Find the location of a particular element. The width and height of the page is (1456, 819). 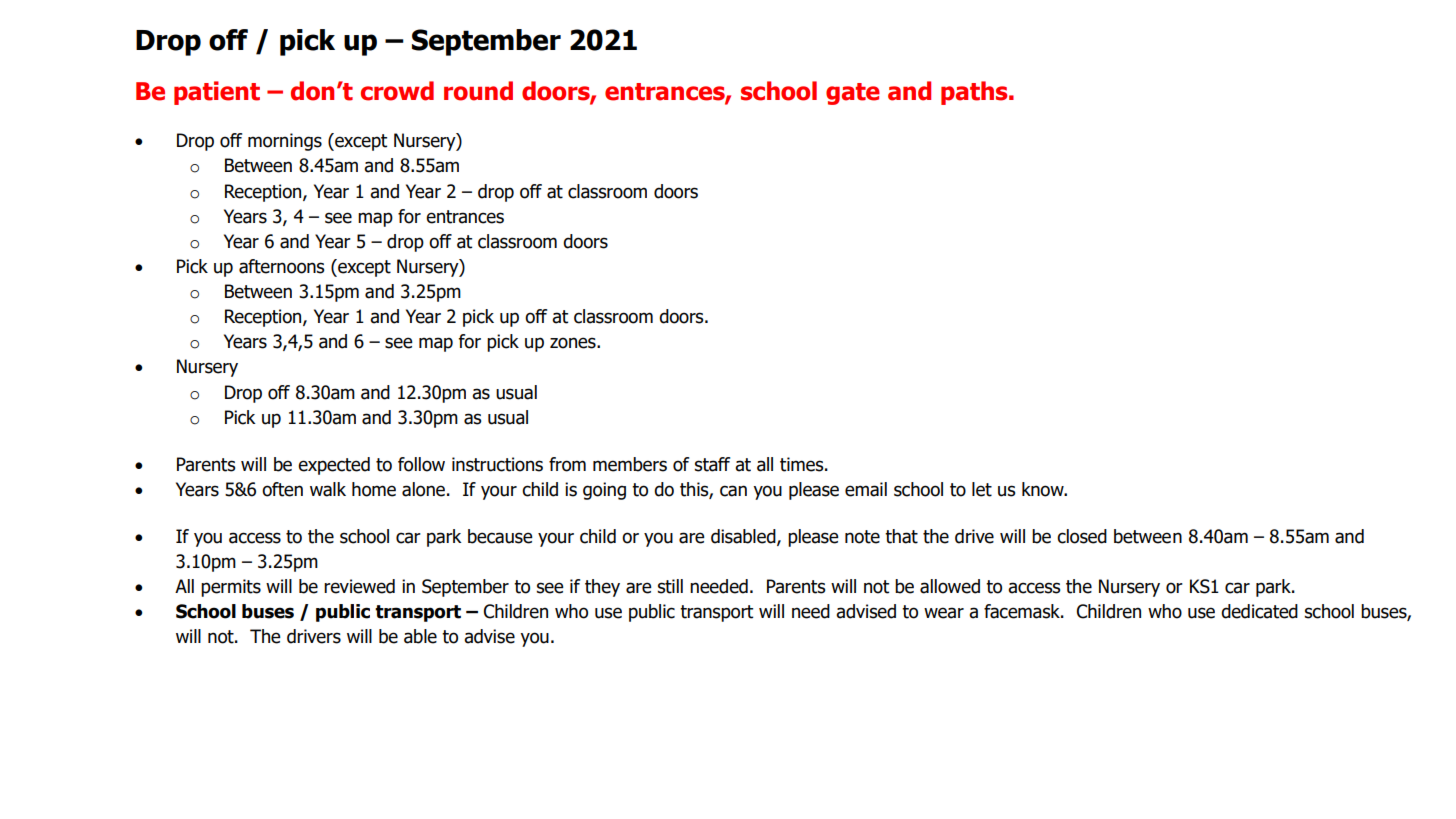

let is located at coordinates (982, 489).
